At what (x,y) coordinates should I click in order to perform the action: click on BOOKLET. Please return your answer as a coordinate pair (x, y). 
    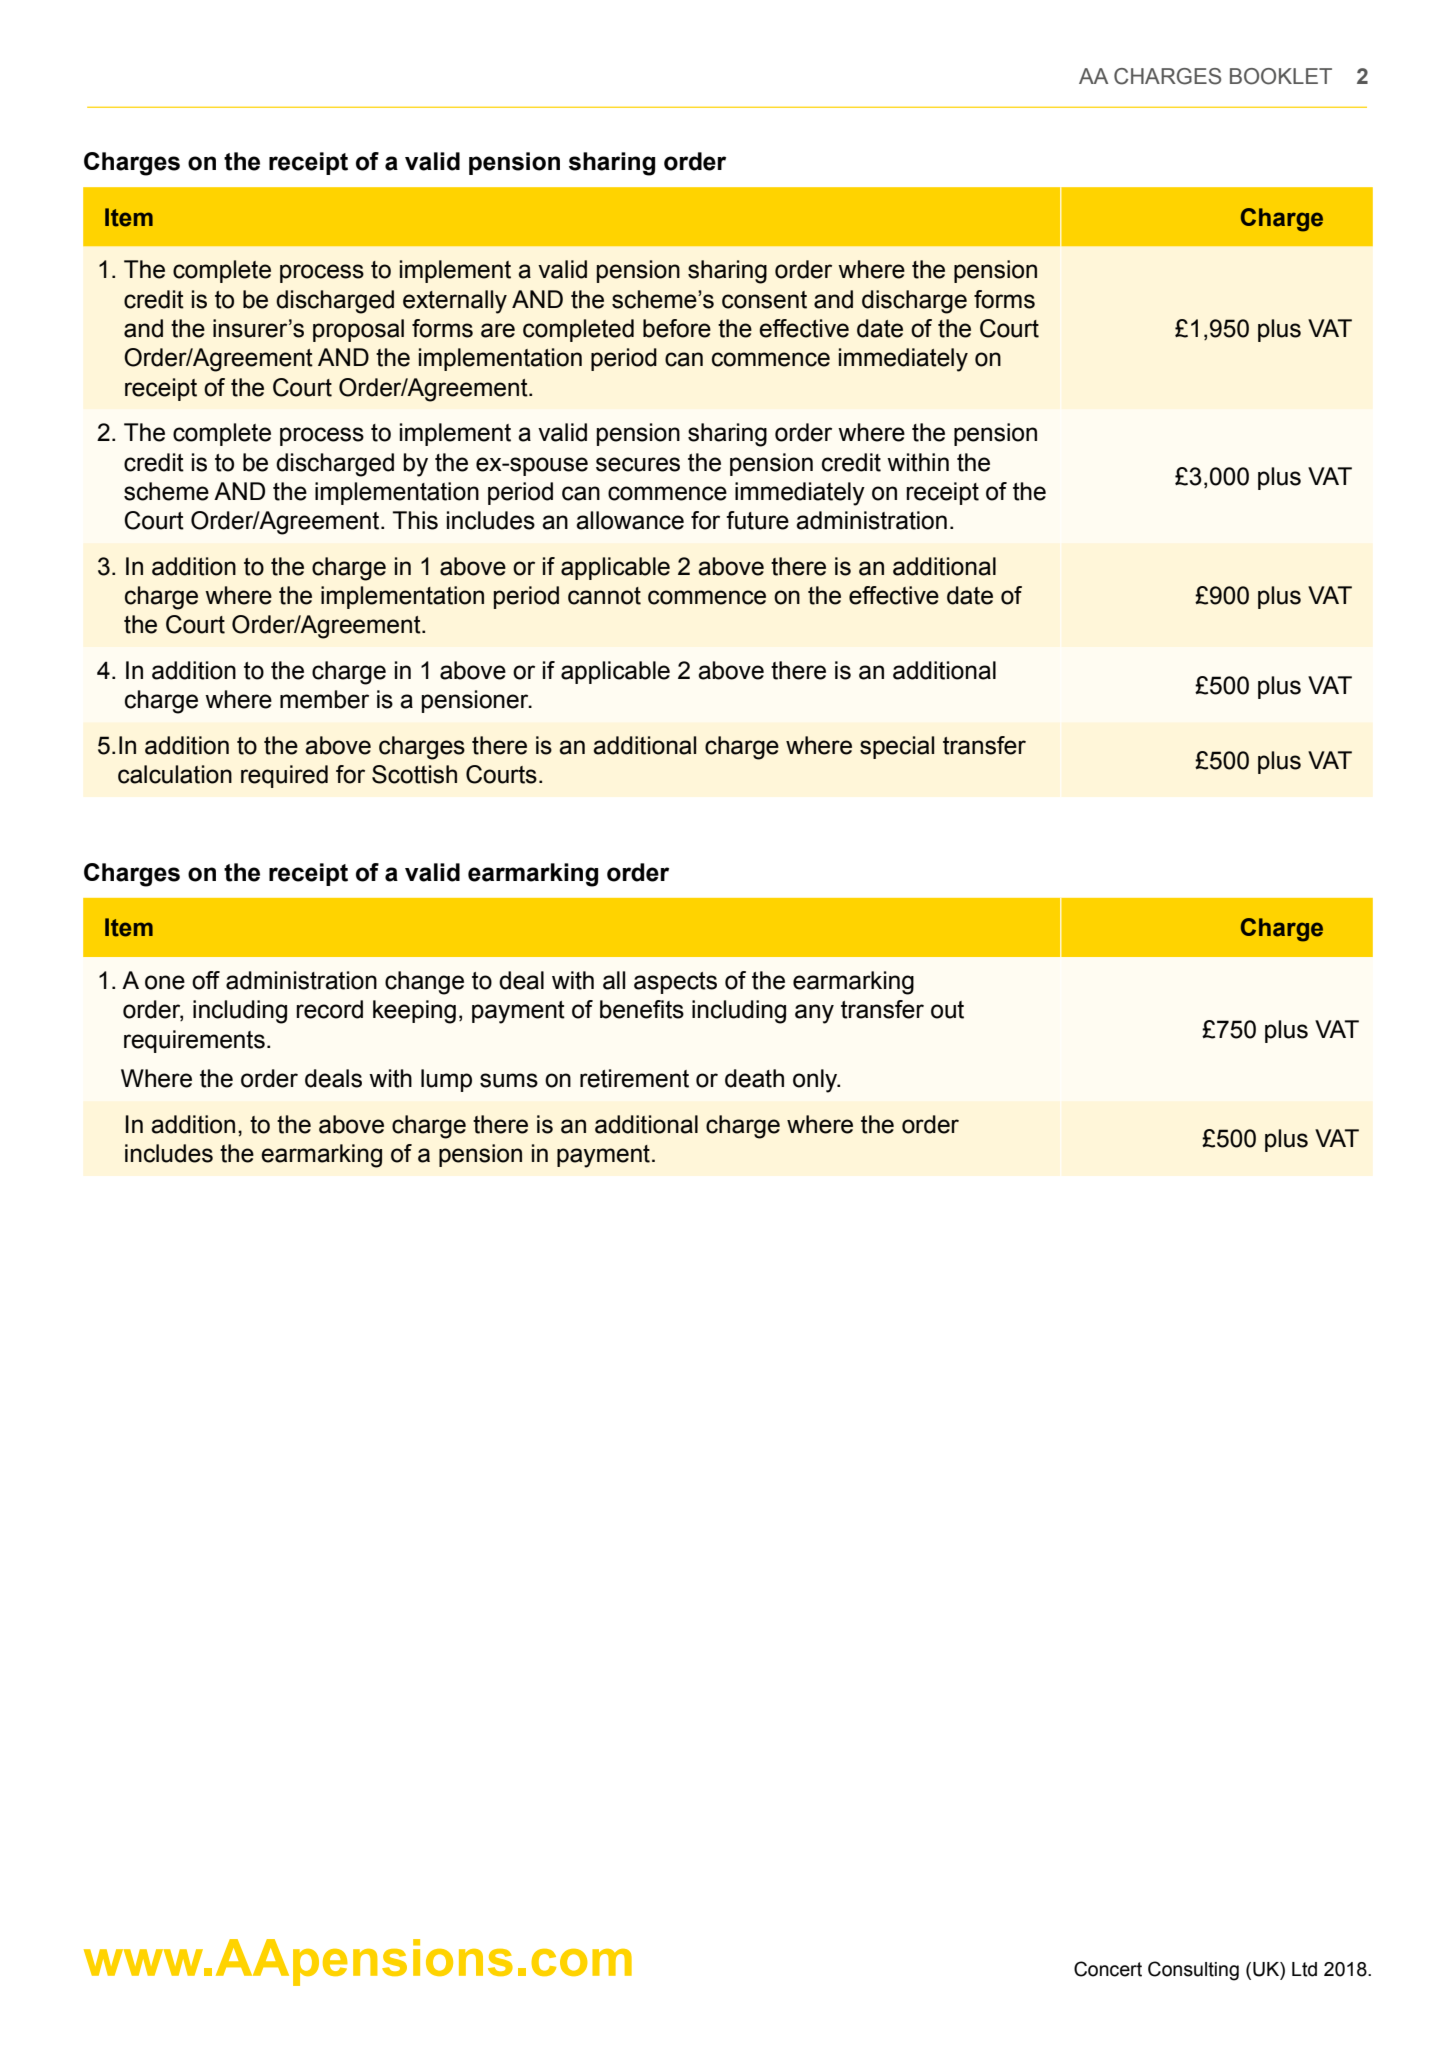
    Looking at the image, I should click on (1281, 76).
